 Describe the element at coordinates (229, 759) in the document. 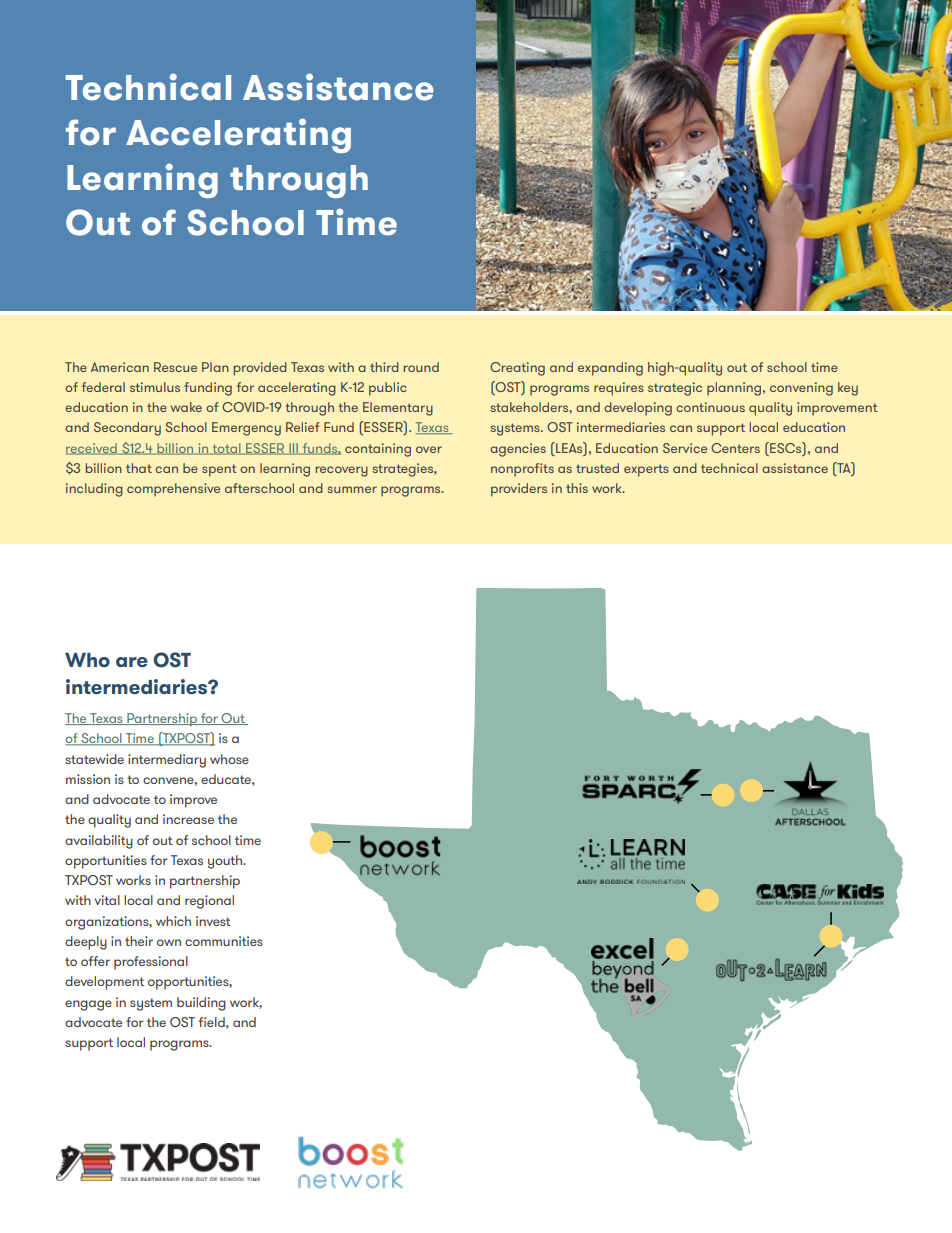

I see `whose` at that location.
